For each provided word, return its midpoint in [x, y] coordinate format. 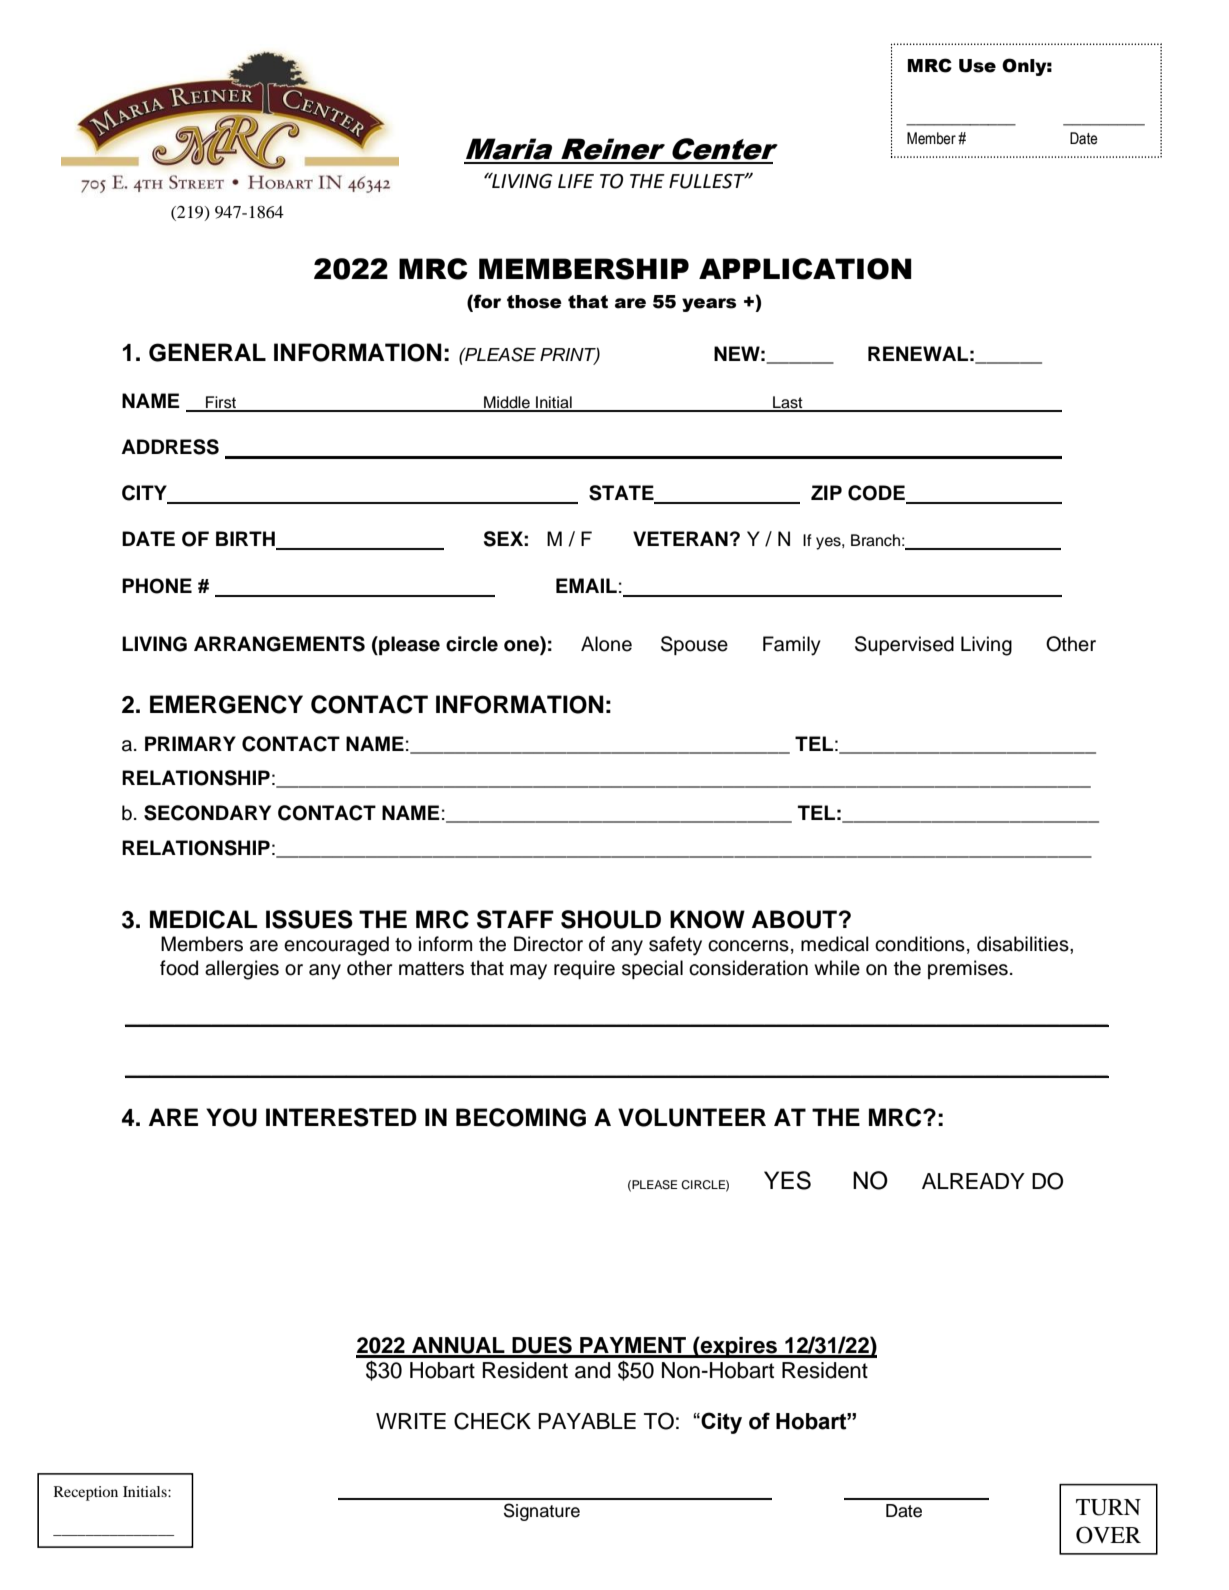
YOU [231, 1117]
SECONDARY [207, 813]
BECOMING [521, 1117]
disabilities [1024, 944]
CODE [878, 494]
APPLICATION [805, 269]
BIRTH [246, 540]
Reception [86, 1493]
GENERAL [207, 352]
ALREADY [973, 1181]
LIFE [576, 181]
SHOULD [611, 919]
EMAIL [586, 585]
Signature [542, 1512]
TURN [1108, 1507]
